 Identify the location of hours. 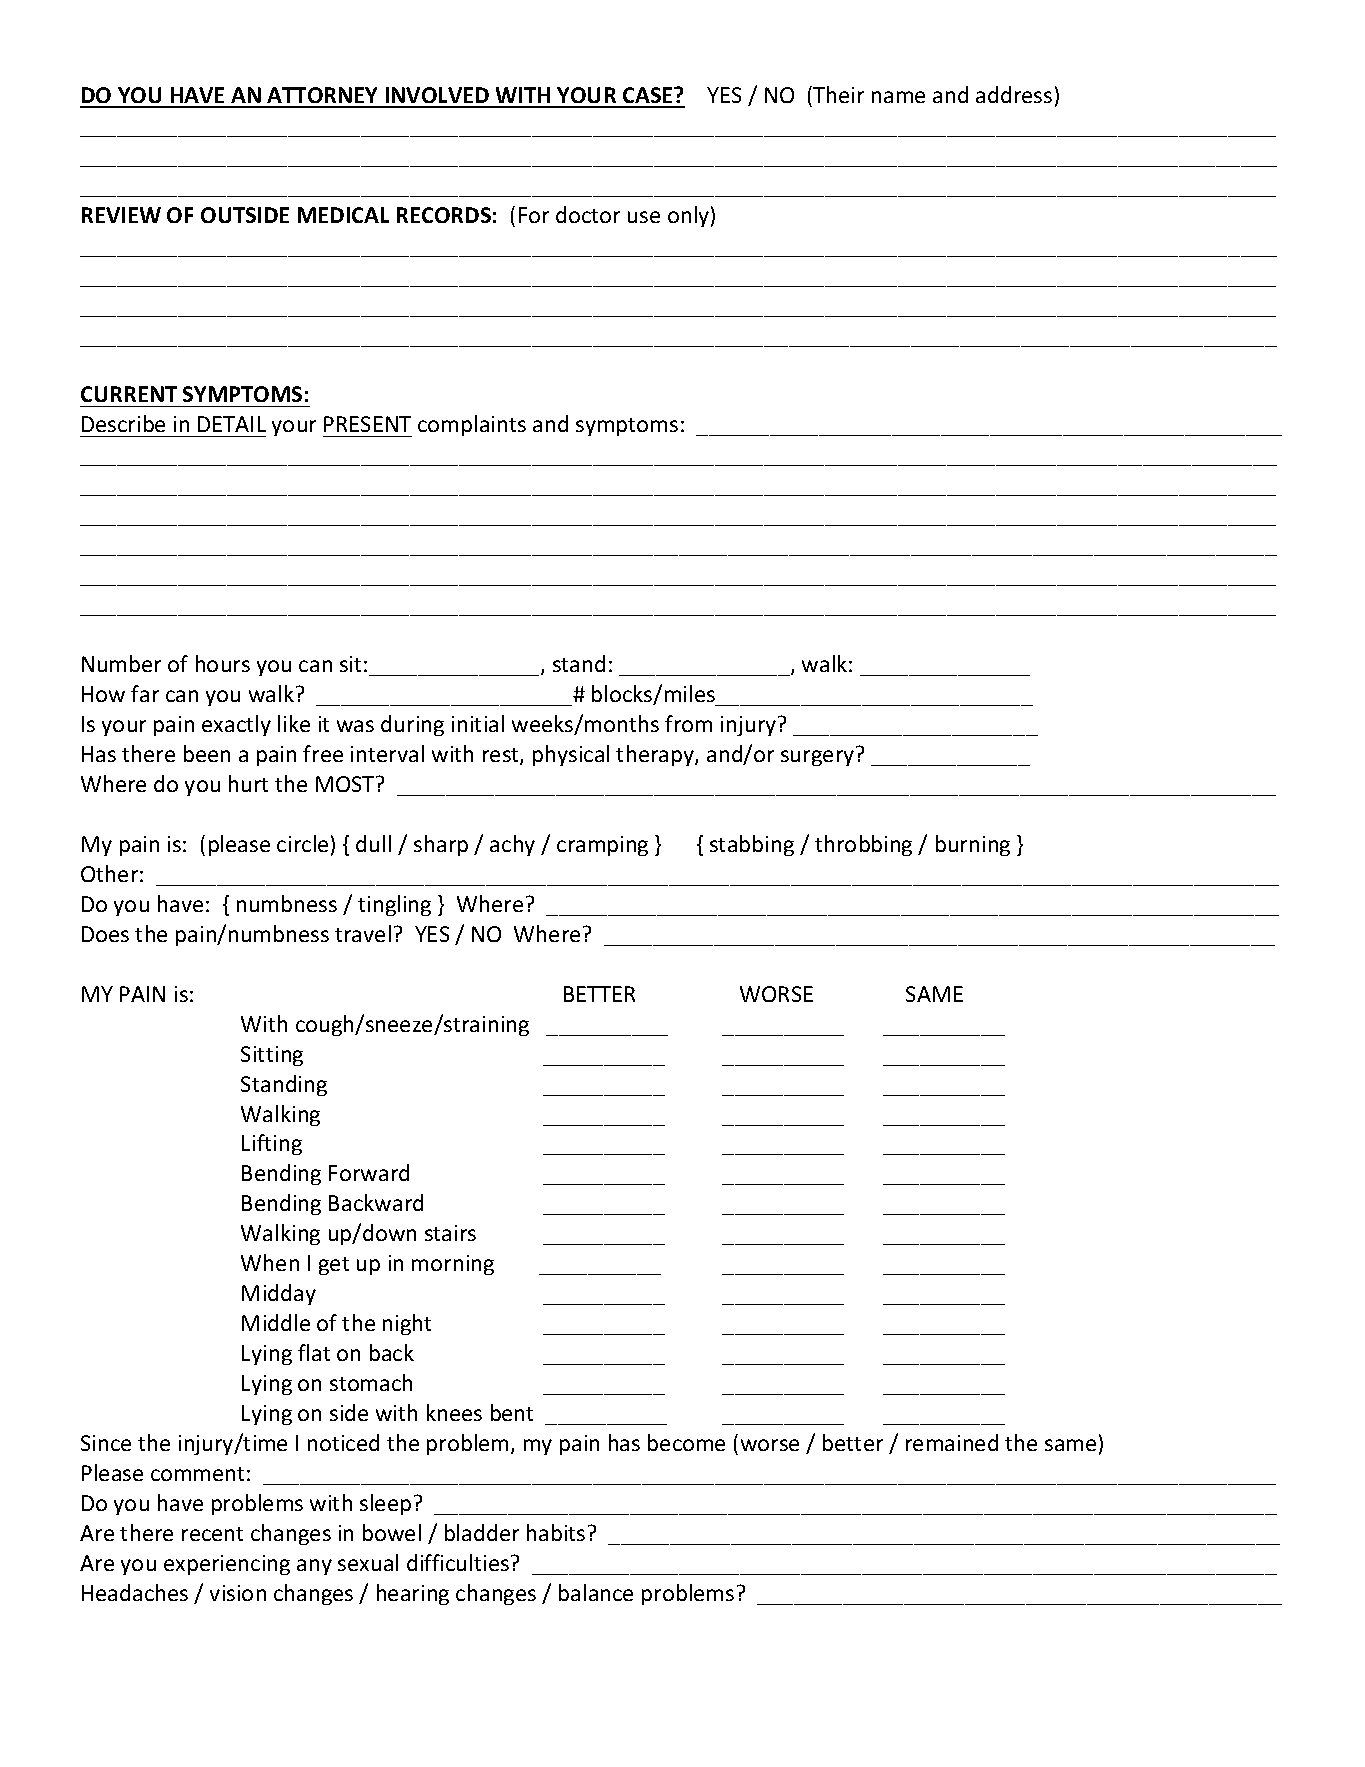
(223, 663).
